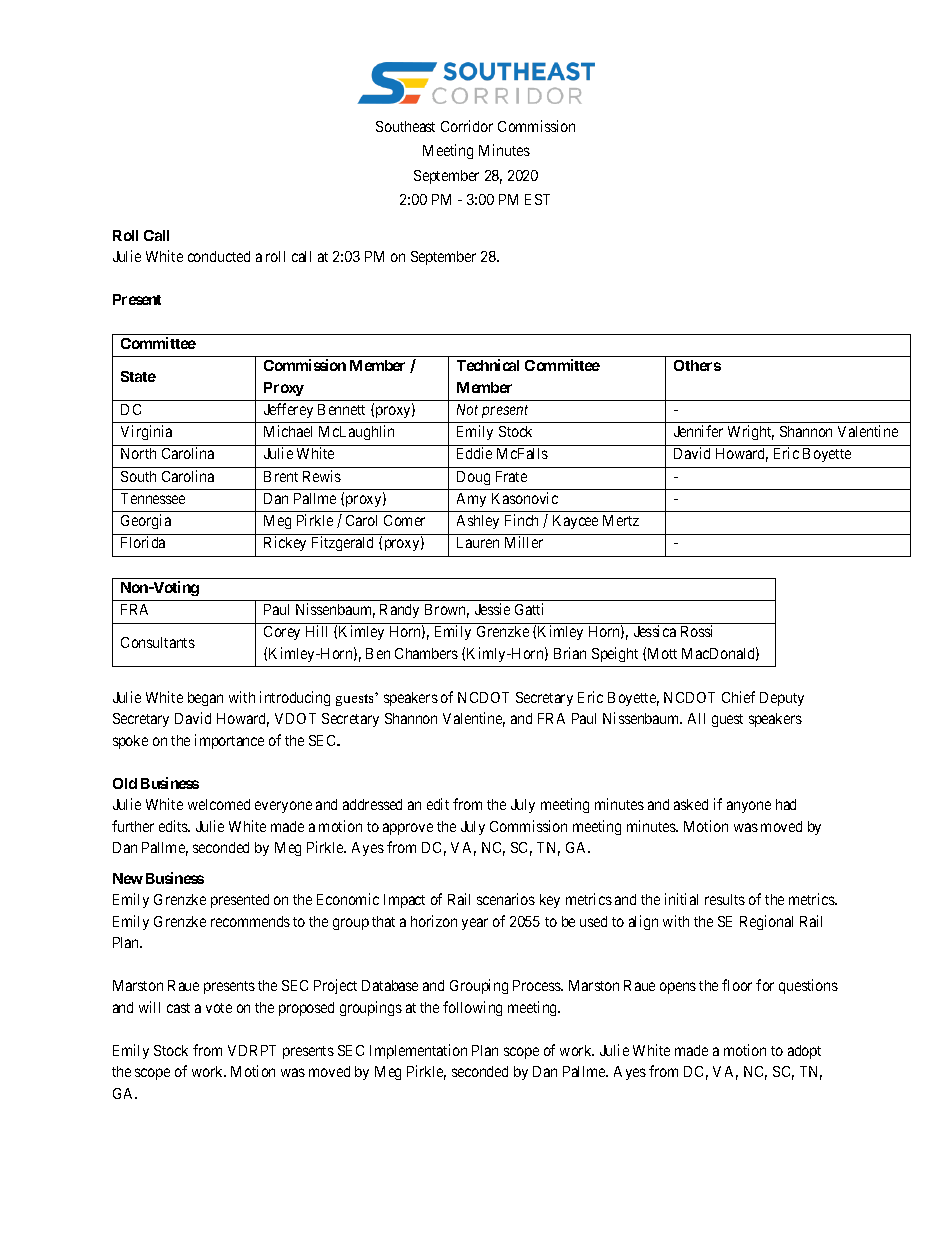 The height and width of the page is (1233, 952). What do you see at coordinates (146, 432) in the page?
I see `Virginia` at bounding box center [146, 432].
